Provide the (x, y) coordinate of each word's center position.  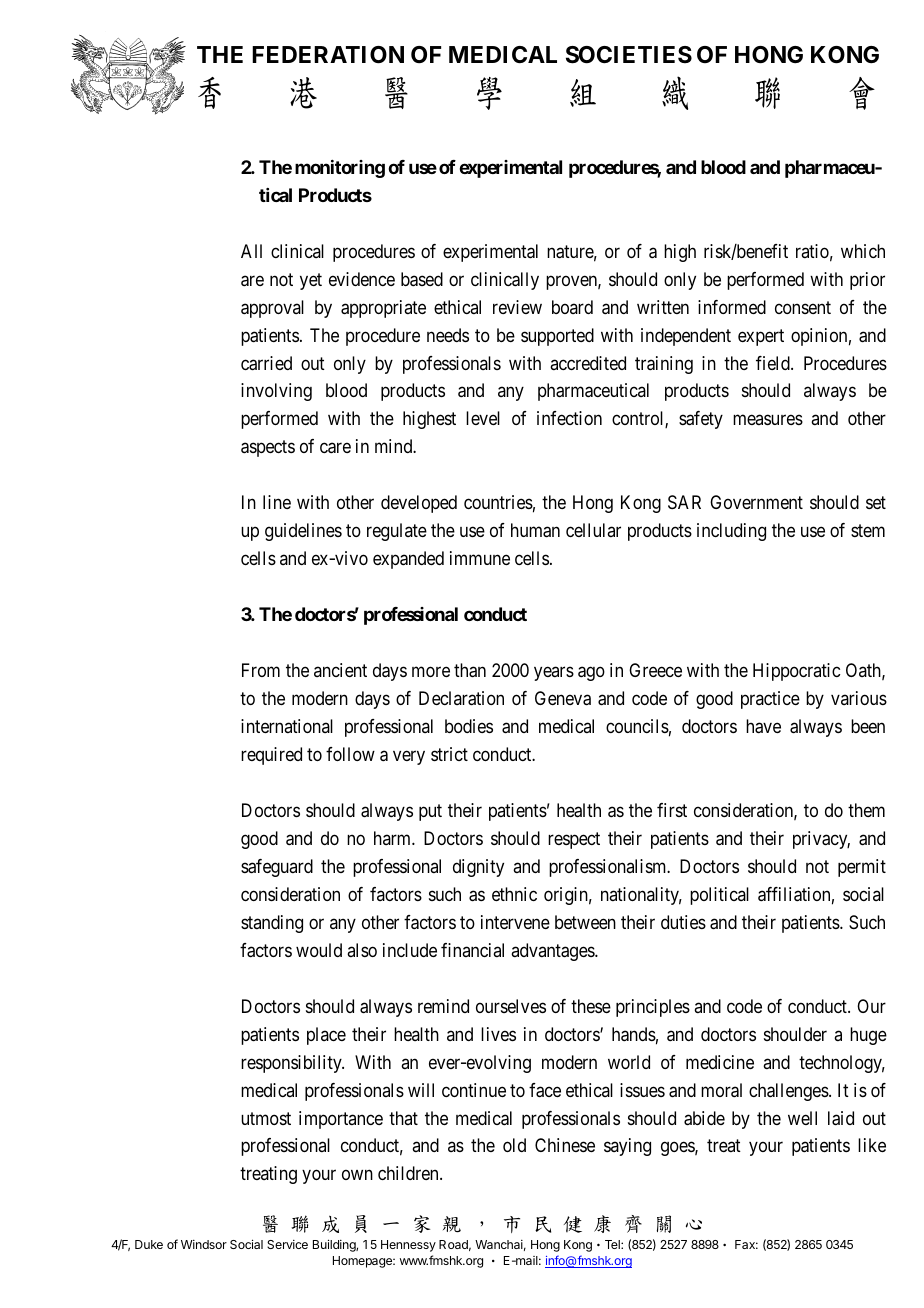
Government (756, 502)
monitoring (340, 169)
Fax (746, 1244)
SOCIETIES (629, 55)
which (863, 251)
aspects (268, 449)
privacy (821, 840)
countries (498, 502)
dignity (478, 868)
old (514, 1145)
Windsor (204, 1244)
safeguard (277, 868)
